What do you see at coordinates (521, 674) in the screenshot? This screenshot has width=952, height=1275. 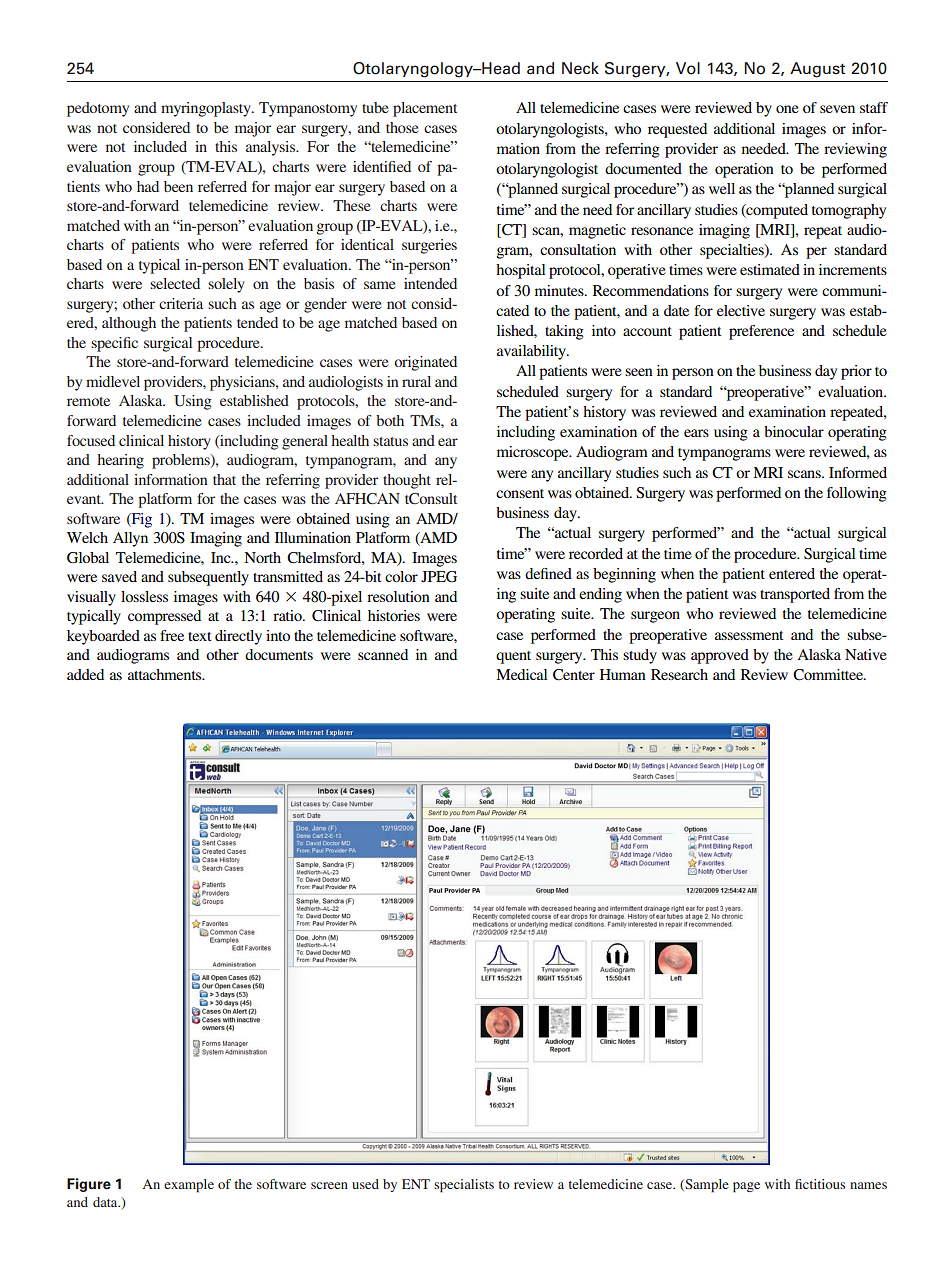 I see `Medical` at bounding box center [521, 674].
